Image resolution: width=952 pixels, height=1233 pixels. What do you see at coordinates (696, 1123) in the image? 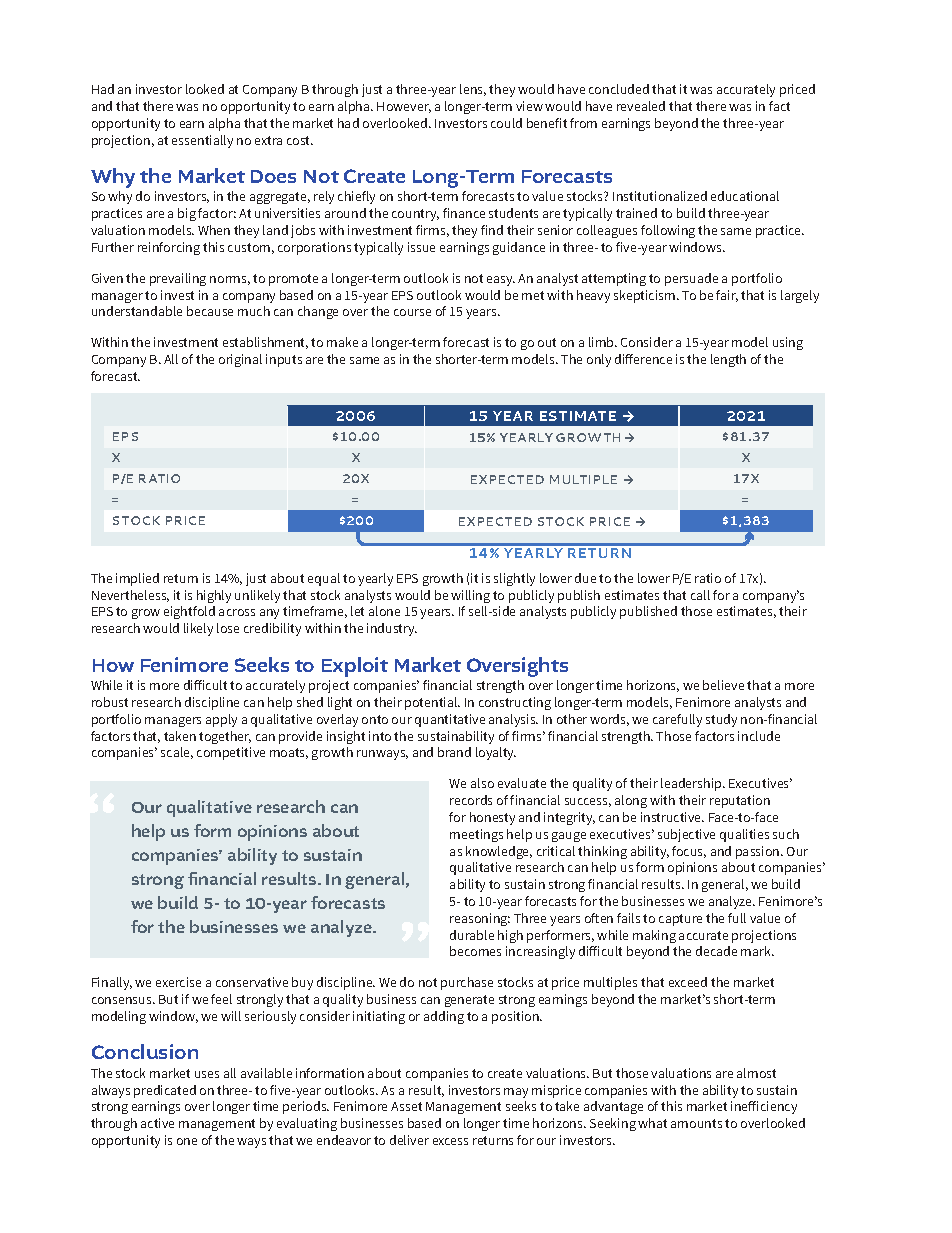
I see `amounts` at bounding box center [696, 1123].
